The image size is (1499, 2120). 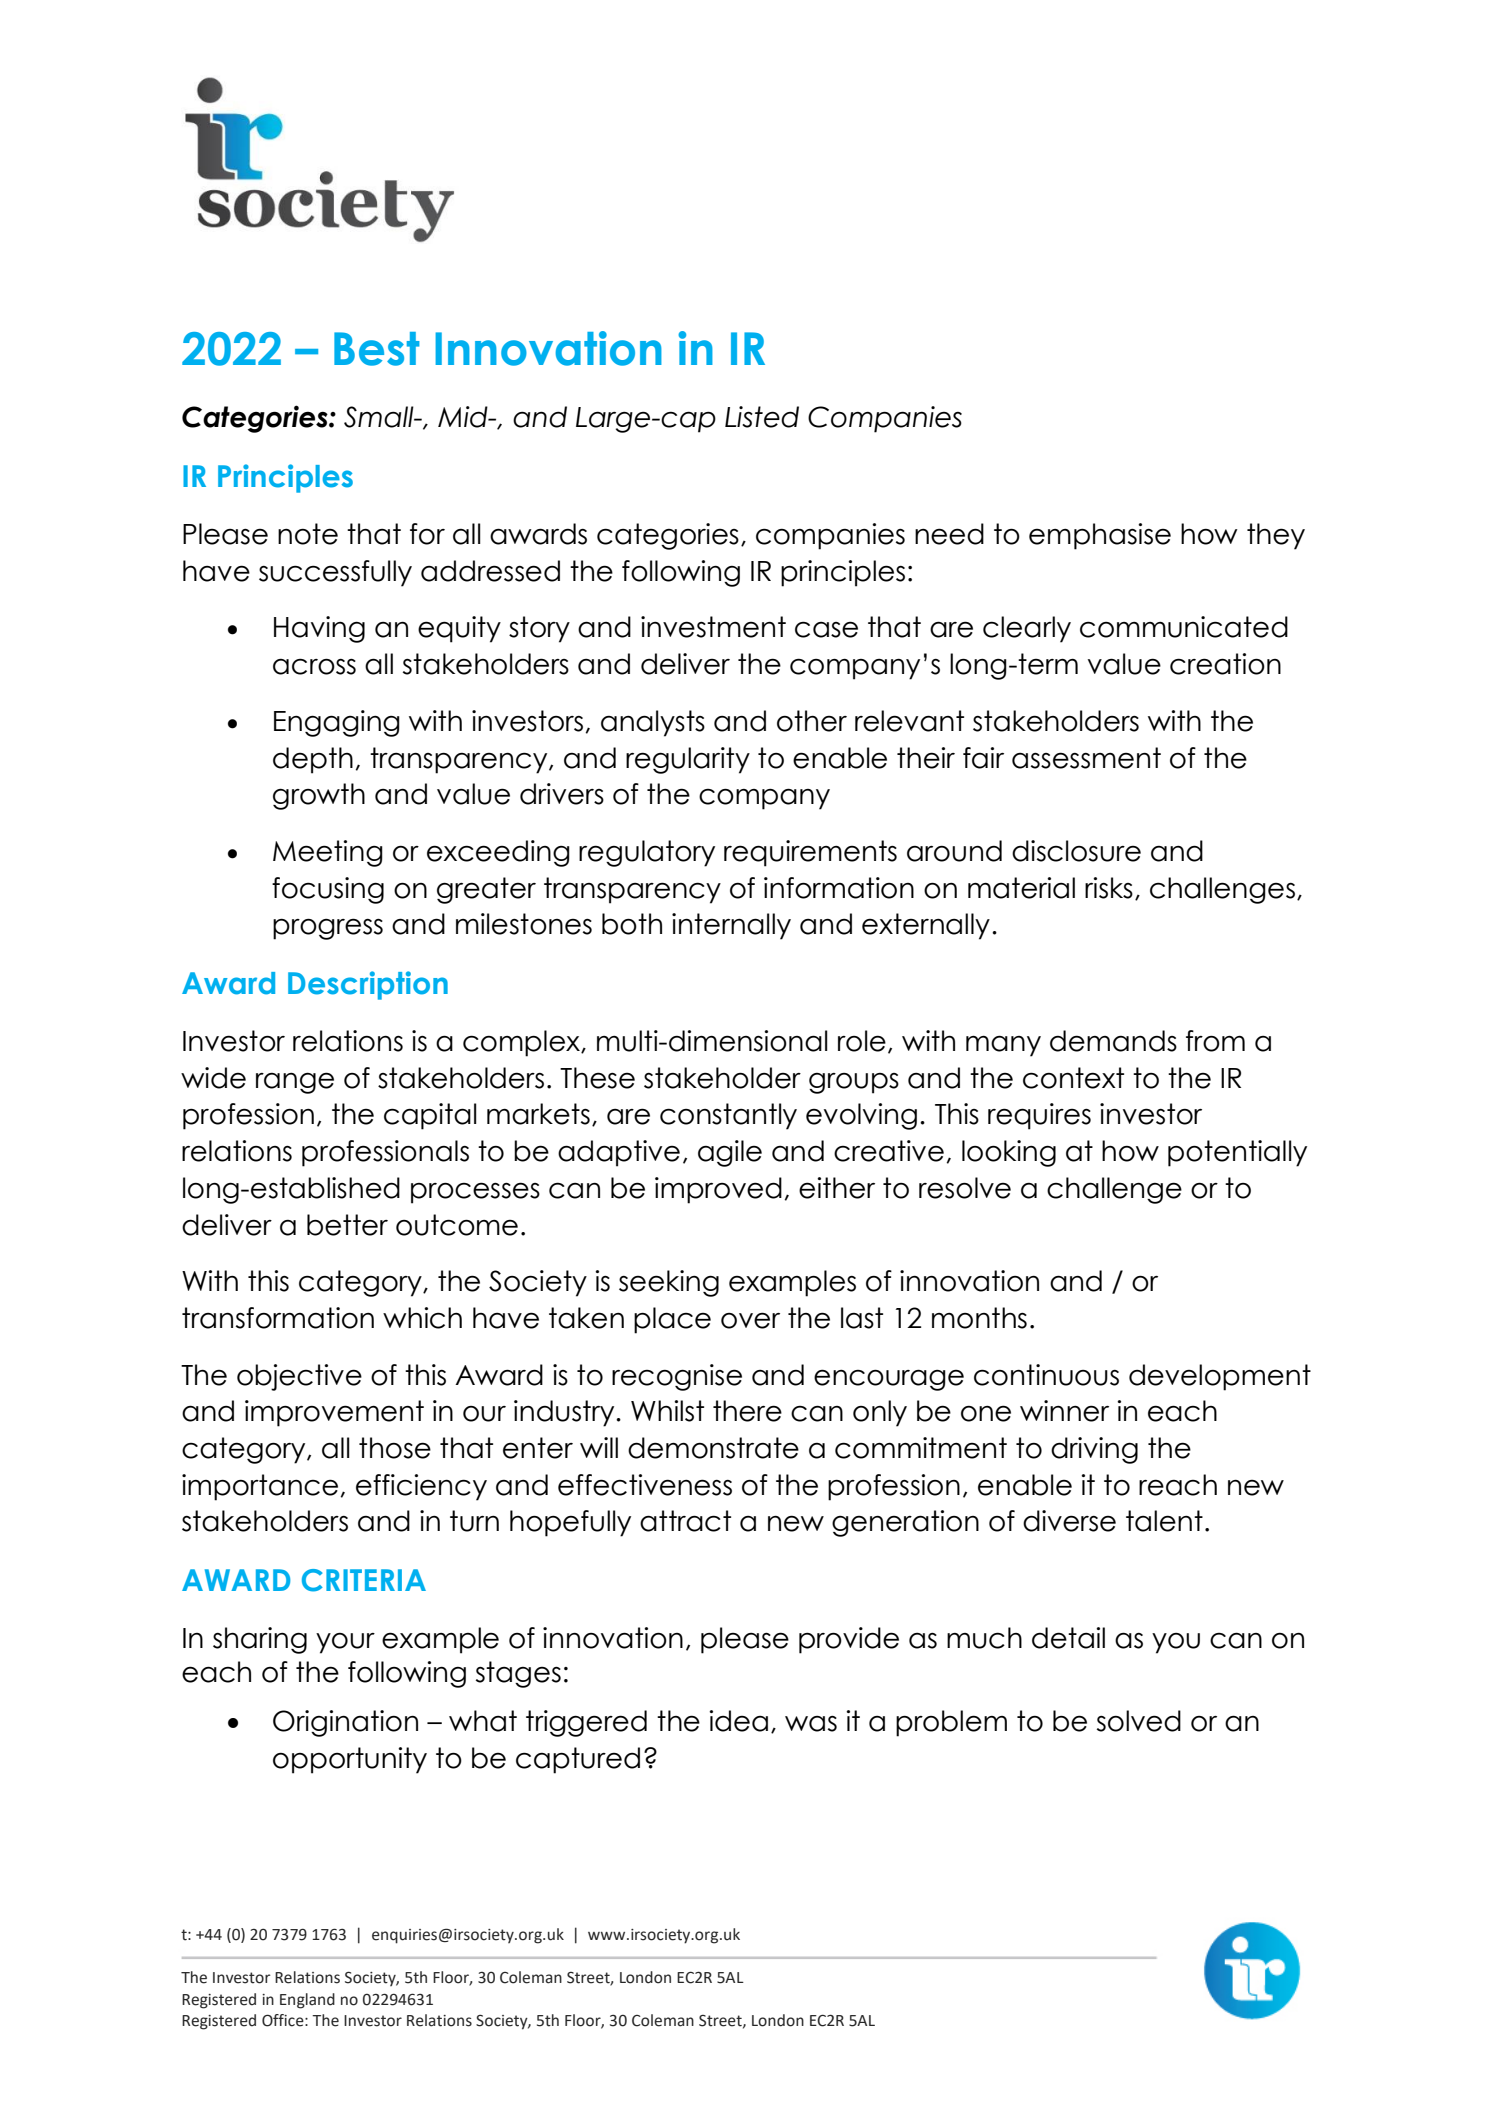 I want to click on Listed, so click(x=762, y=417).
